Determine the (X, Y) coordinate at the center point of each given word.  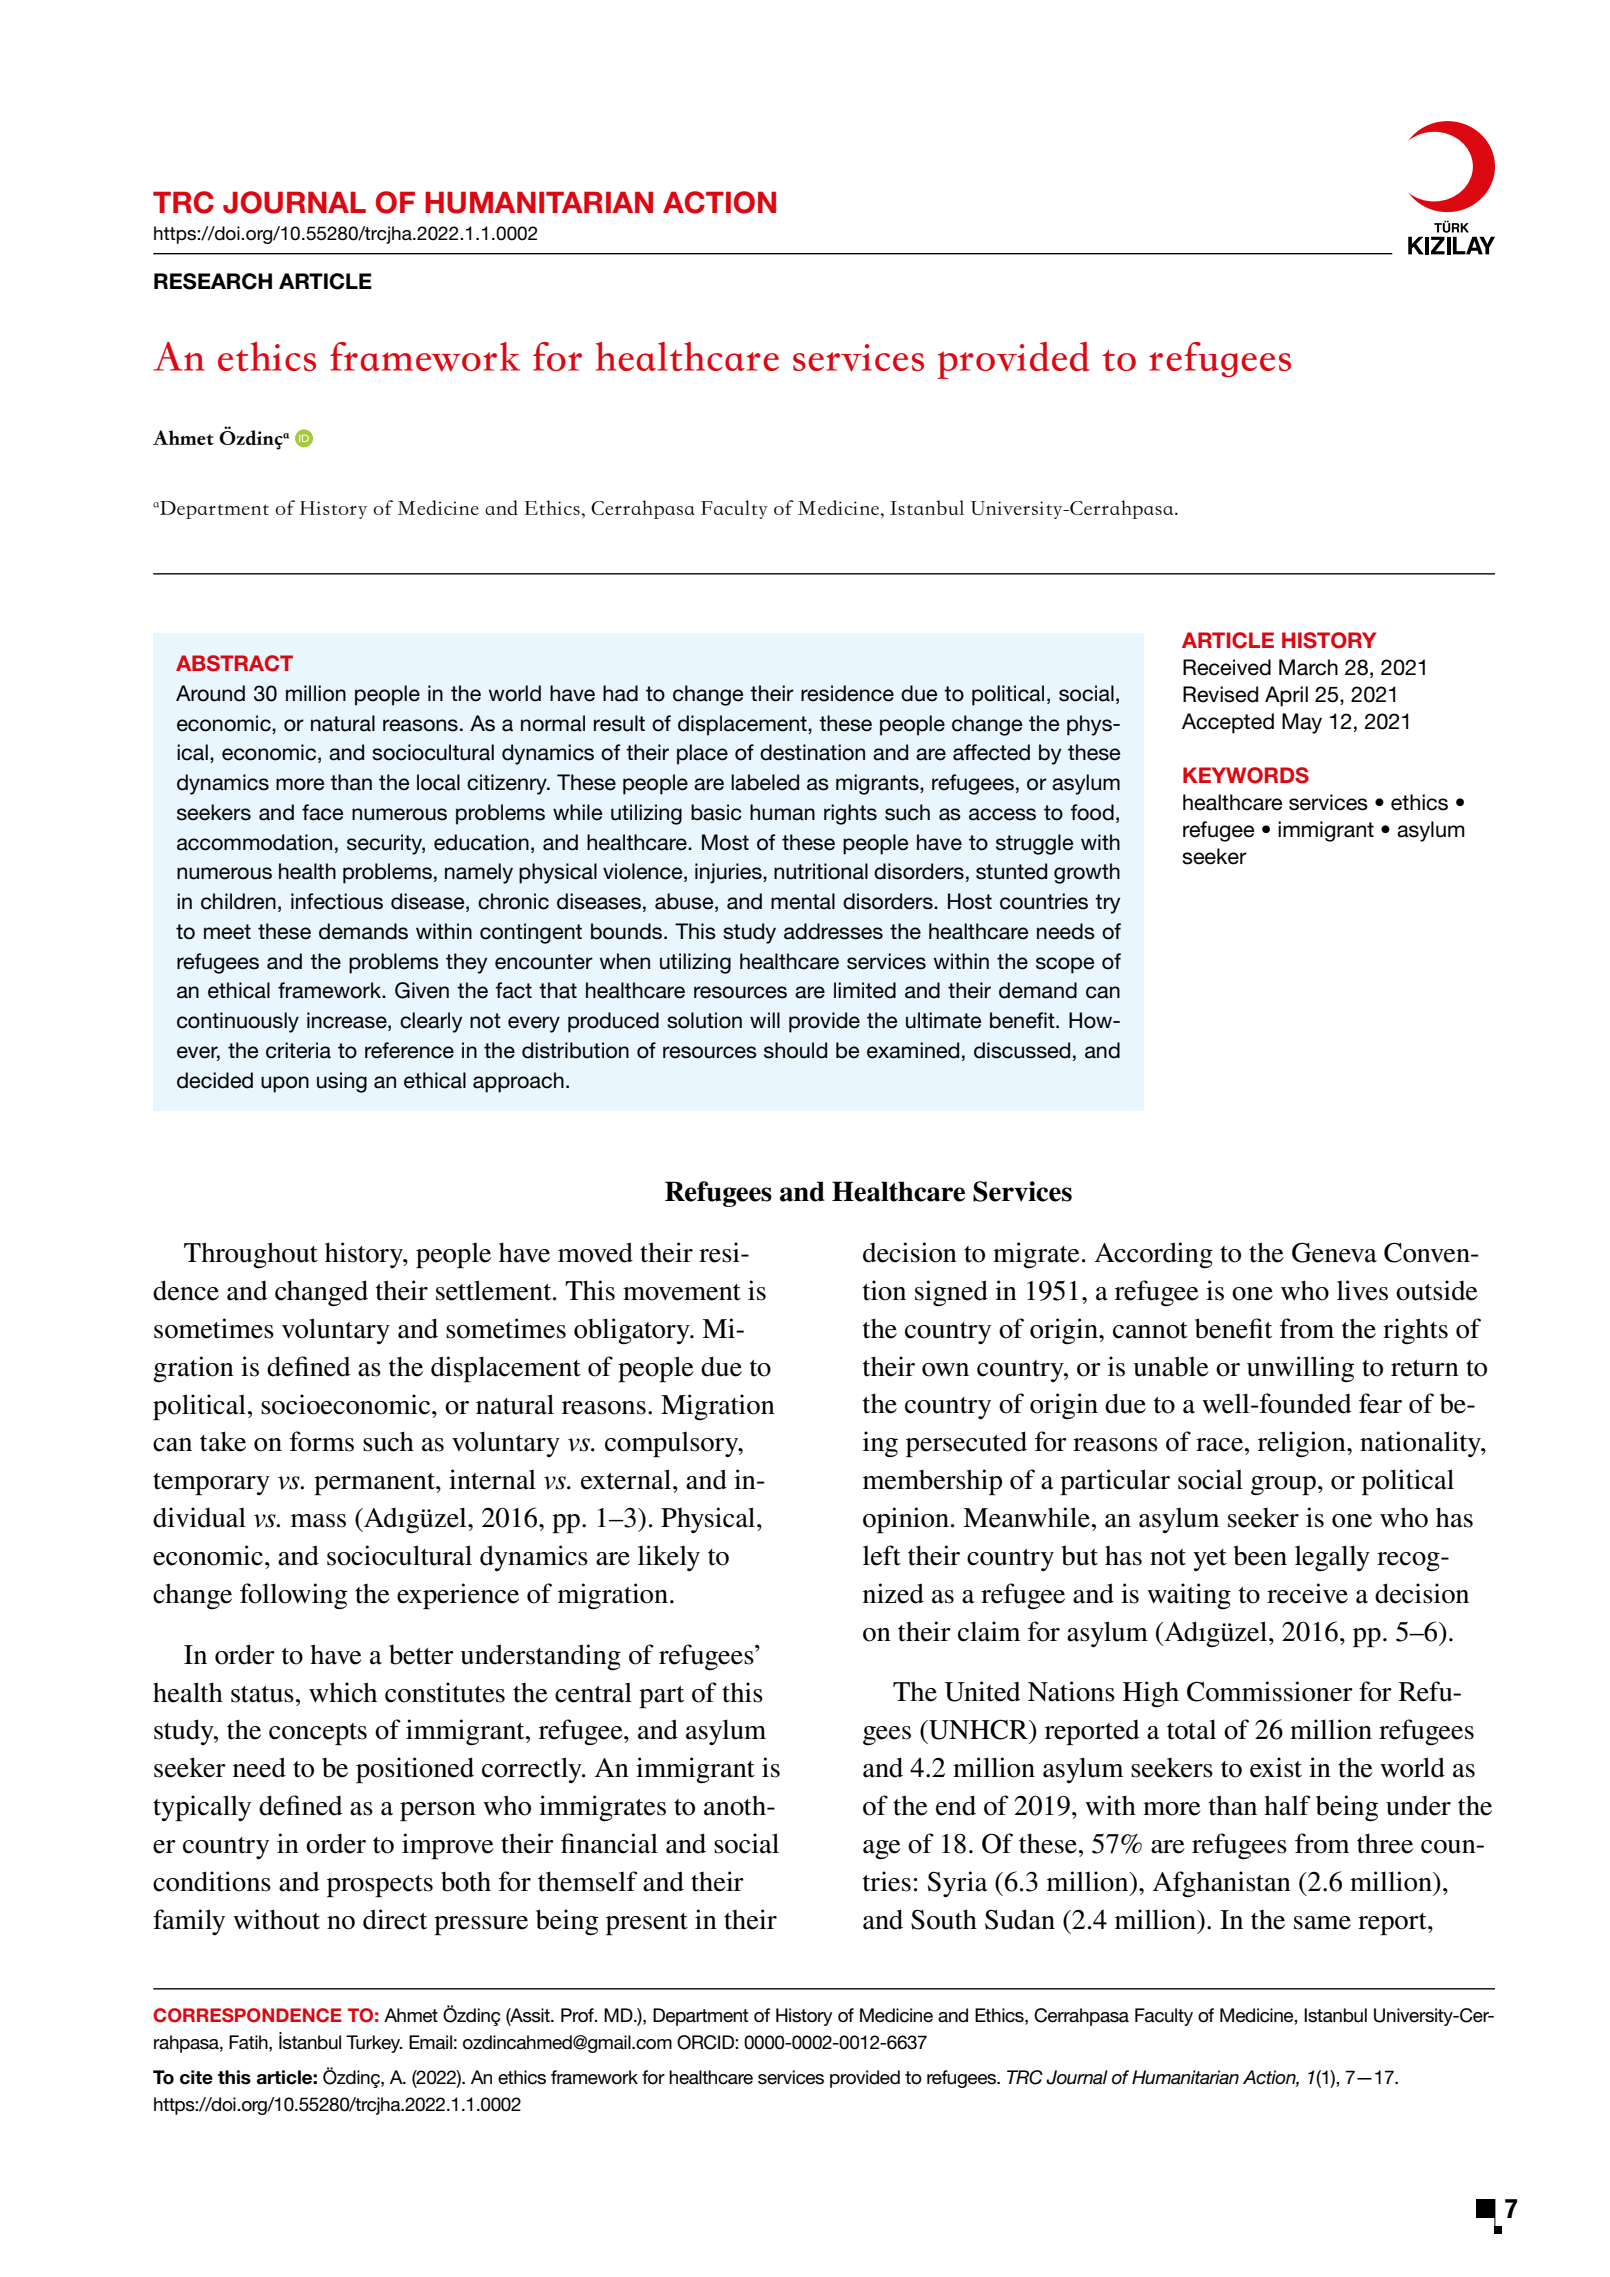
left (882, 1555)
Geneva (1334, 1253)
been (1260, 1555)
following (293, 1596)
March (1308, 667)
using (342, 1082)
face (322, 812)
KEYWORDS (1246, 775)
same (1322, 1923)
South (944, 1919)
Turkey (374, 2044)
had (620, 693)
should (795, 1050)
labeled (765, 782)
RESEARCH (213, 281)
